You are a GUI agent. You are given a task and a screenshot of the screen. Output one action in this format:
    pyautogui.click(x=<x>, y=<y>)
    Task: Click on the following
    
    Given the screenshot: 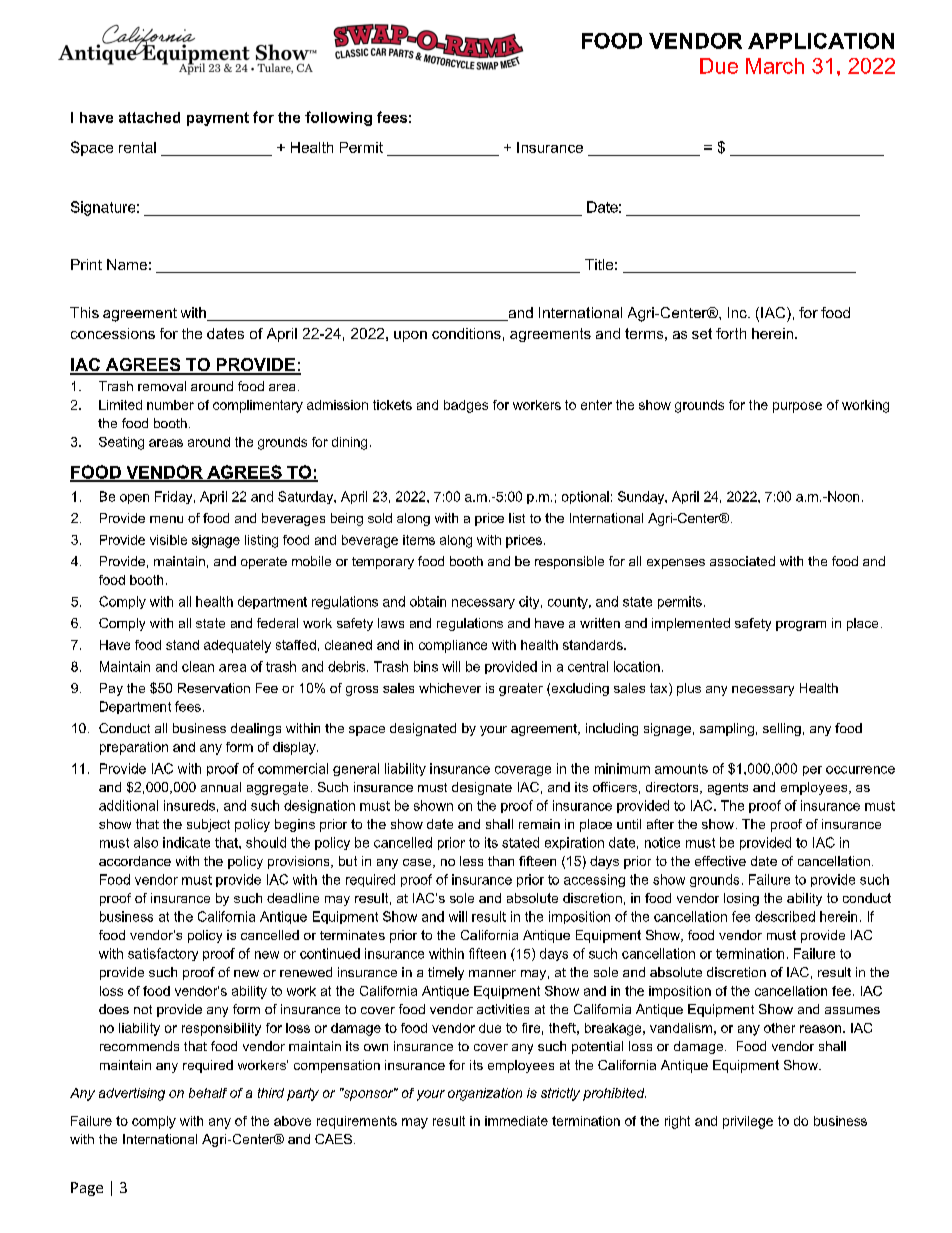 What is the action you would take?
    pyautogui.click(x=338, y=118)
